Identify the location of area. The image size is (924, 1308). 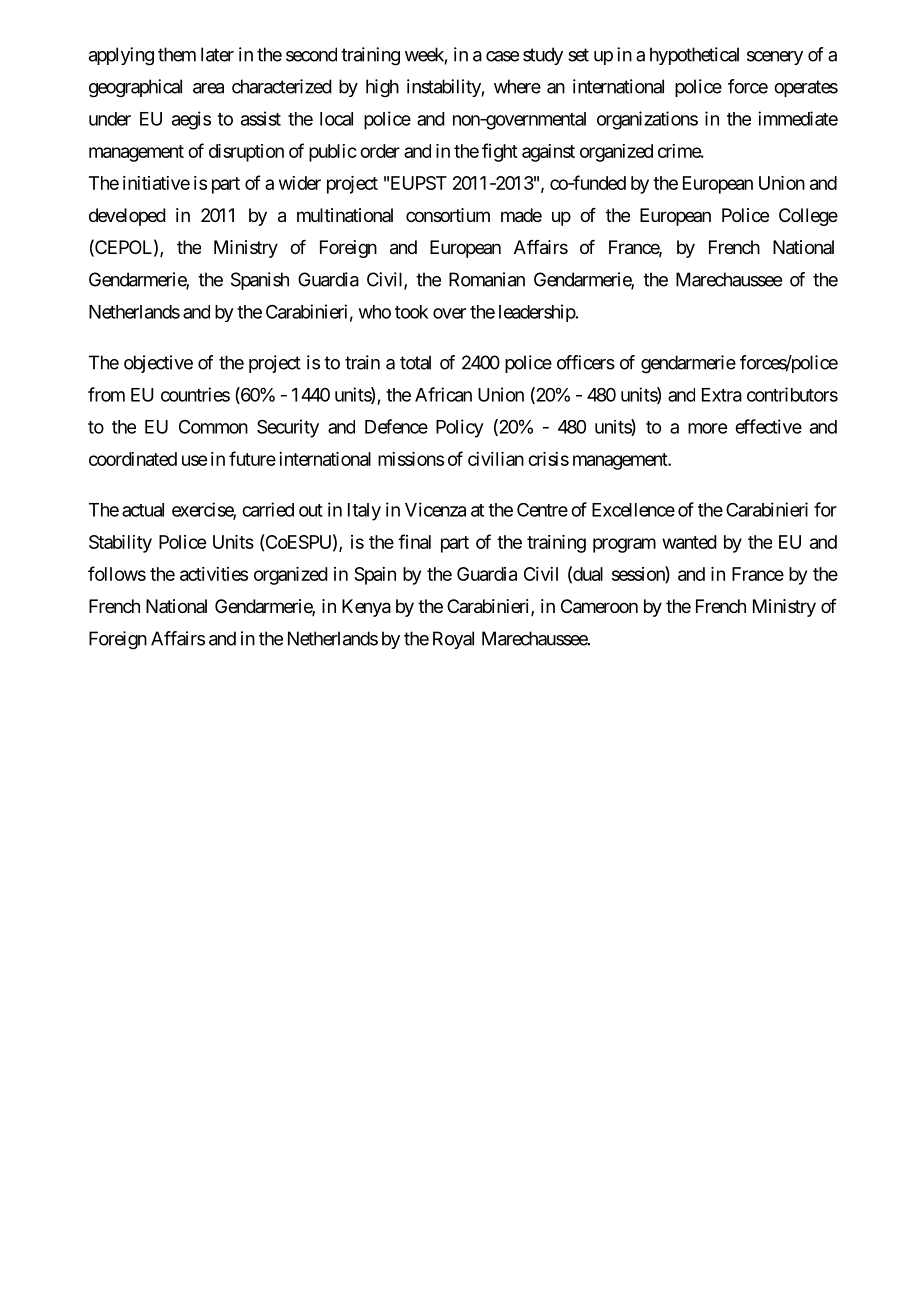
(208, 88).
